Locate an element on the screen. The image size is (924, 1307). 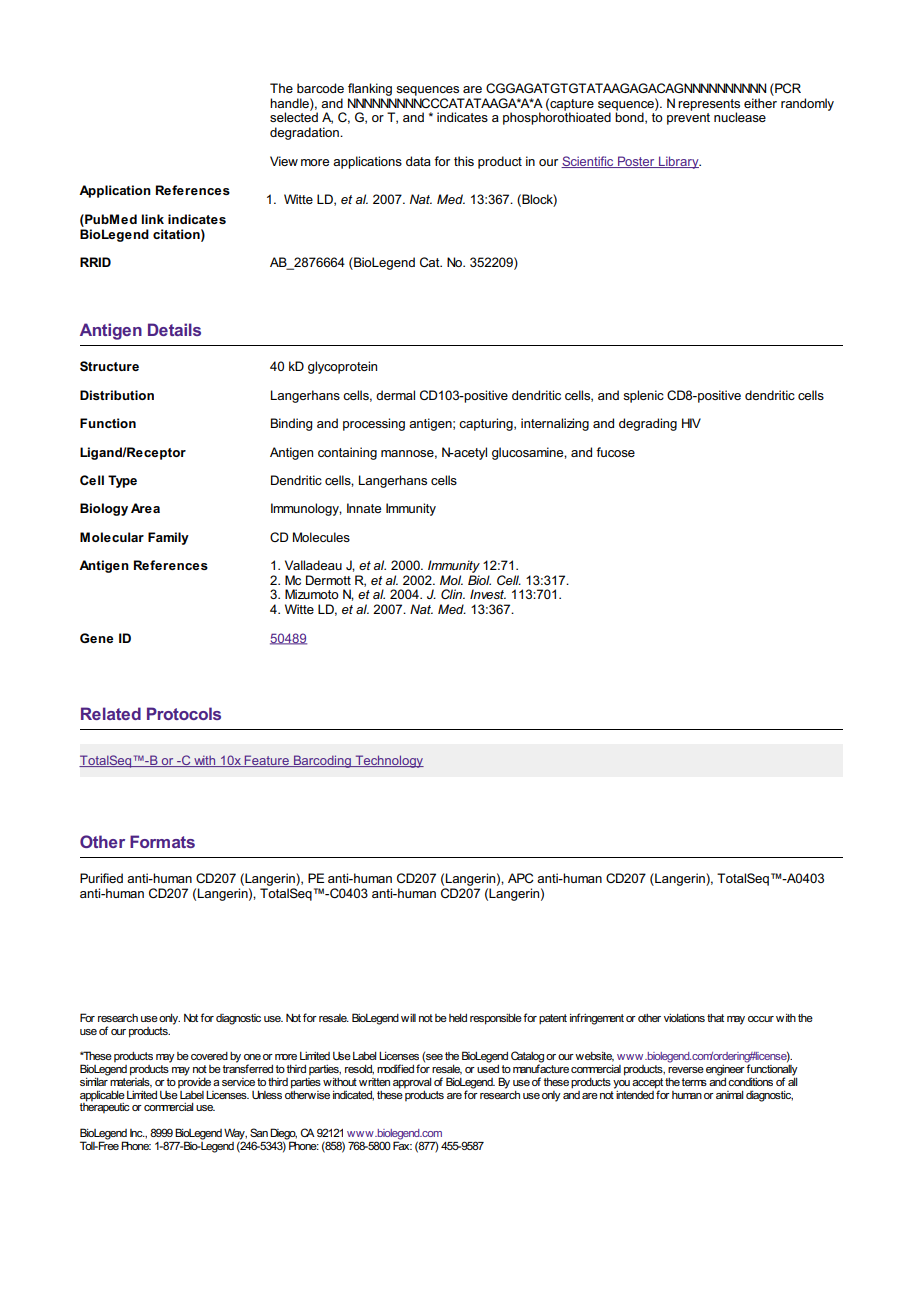
this is located at coordinates (464, 161).
